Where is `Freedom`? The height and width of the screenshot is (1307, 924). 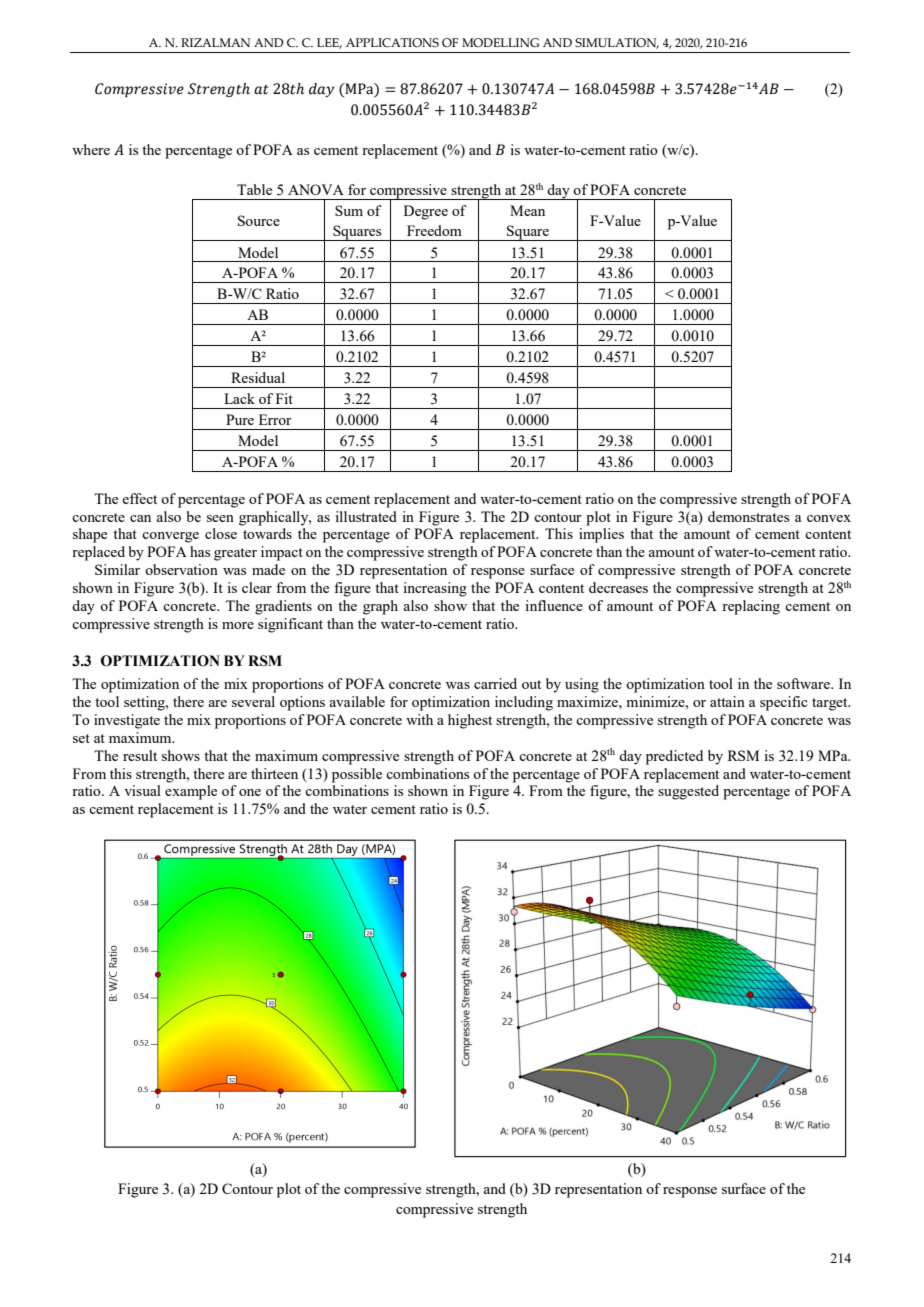 Freedom is located at coordinates (434, 230).
